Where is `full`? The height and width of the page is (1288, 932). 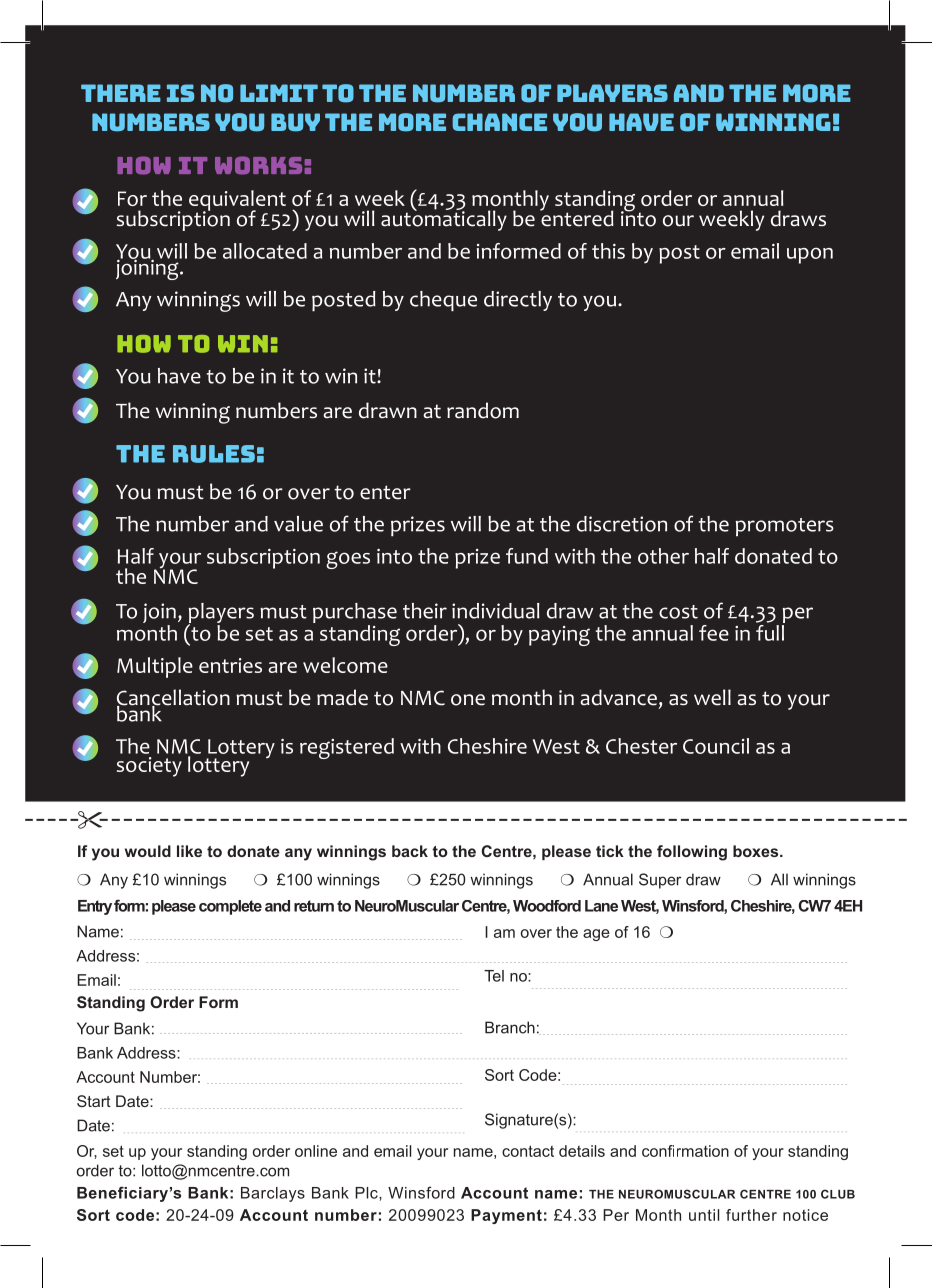 full is located at coordinates (770, 631).
